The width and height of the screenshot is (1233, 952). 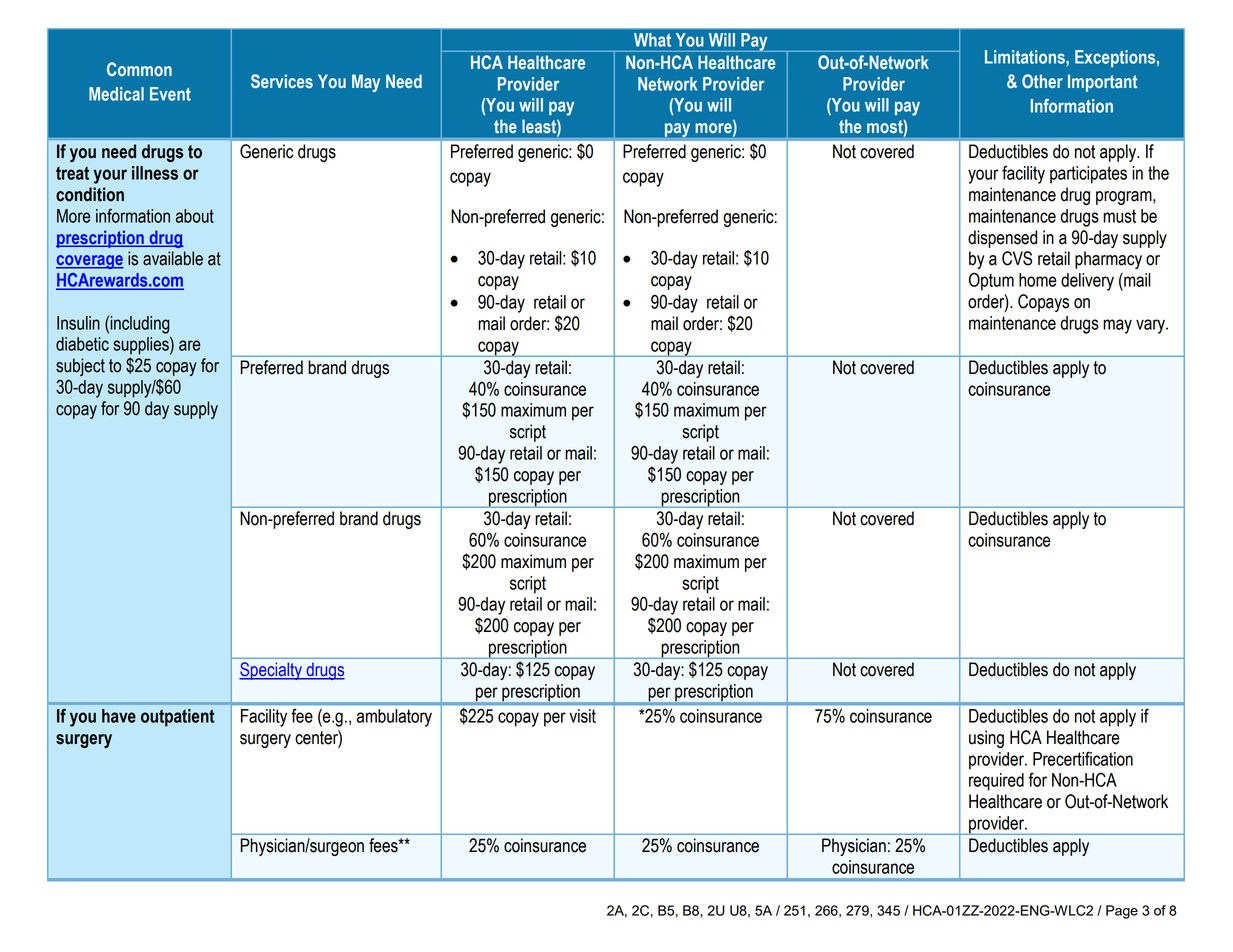 What do you see at coordinates (1017, 258) in the screenshot?
I see `CVS` at bounding box center [1017, 258].
